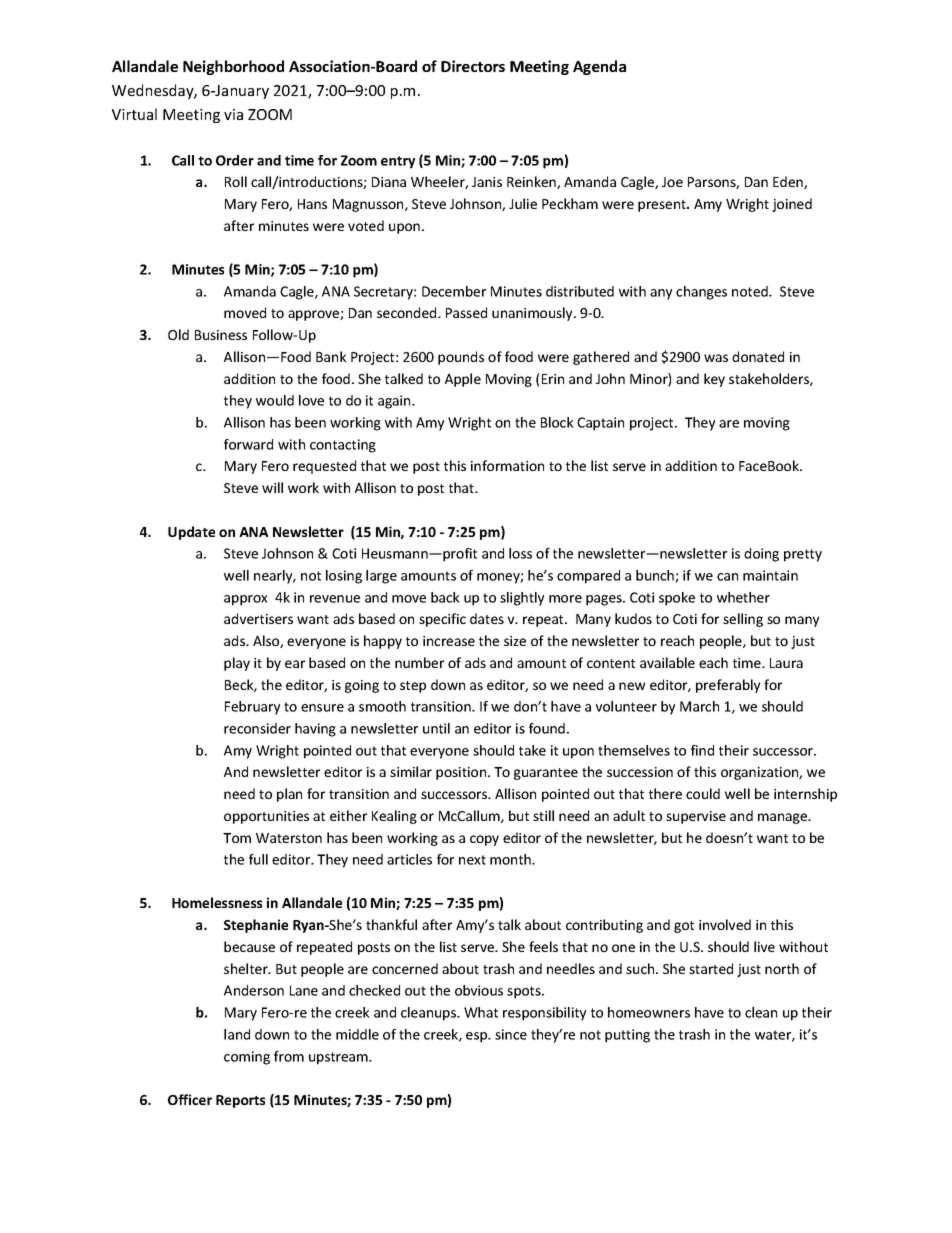 Image resolution: width=952 pixels, height=1233 pixels. Describe the element at coordinates (672, 182) in the screenshot. I see `Joe` at that location.
